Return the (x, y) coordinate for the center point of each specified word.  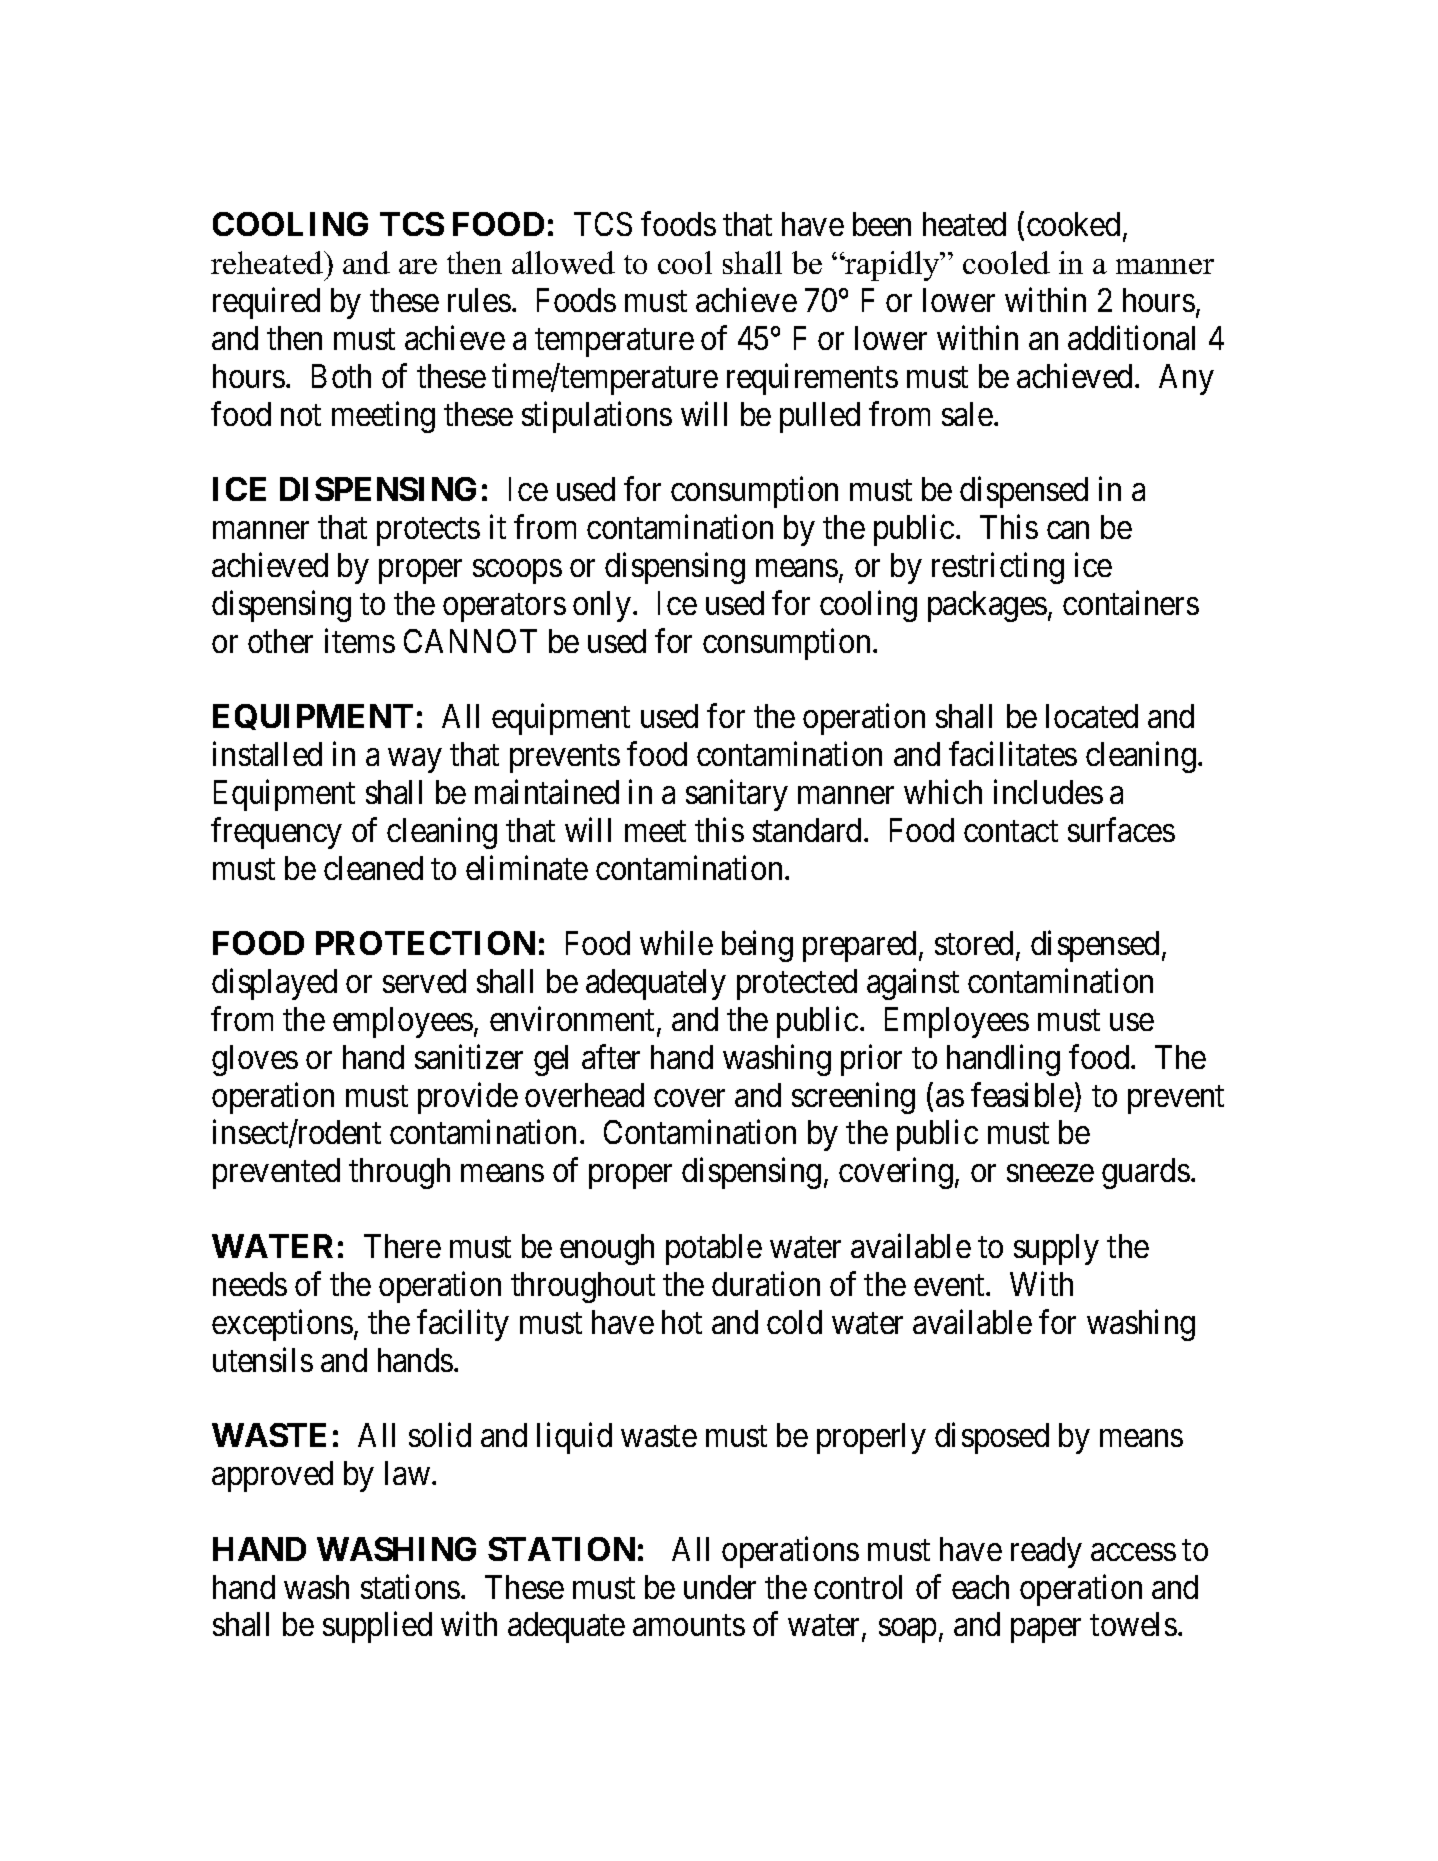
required (266, 303)
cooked (1073, 224)
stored (974, 943)
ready (1046, 1552)
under (720, 1587)
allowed (563, 262)
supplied (377, 1627)
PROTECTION (425, 943)
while (676, 943)
